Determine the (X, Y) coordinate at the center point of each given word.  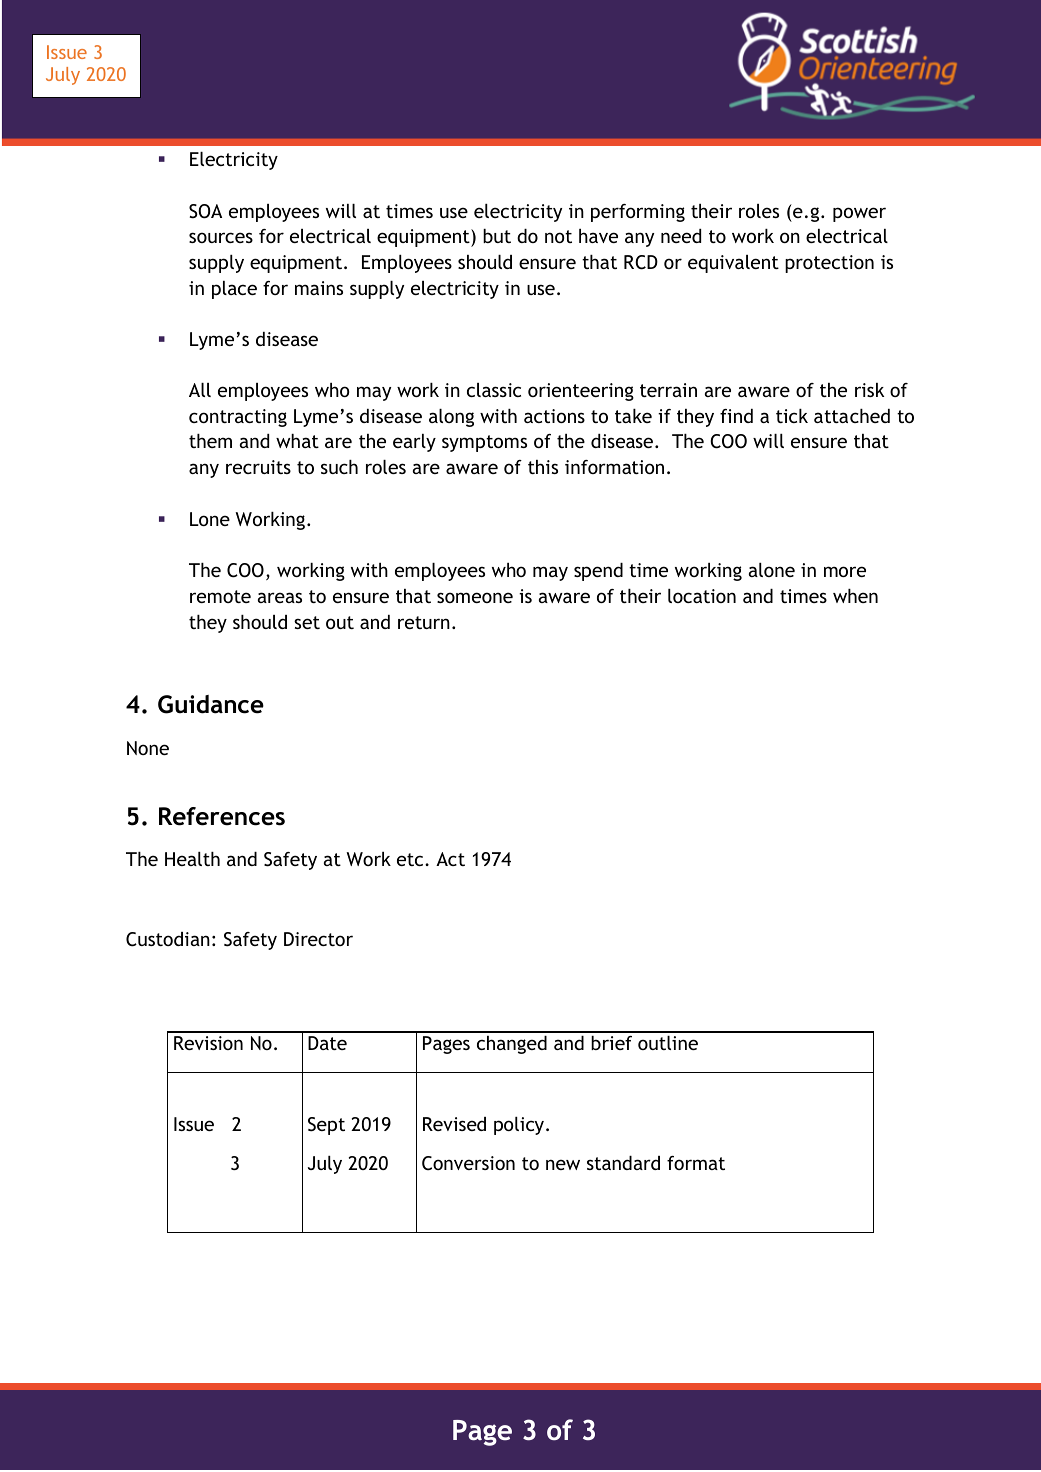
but (497, 236)
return (424, 622)
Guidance (211, 704)
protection (829, 264)
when (855, 596)
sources (221, 237)
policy (520, 1126)
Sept (326, 1126)
